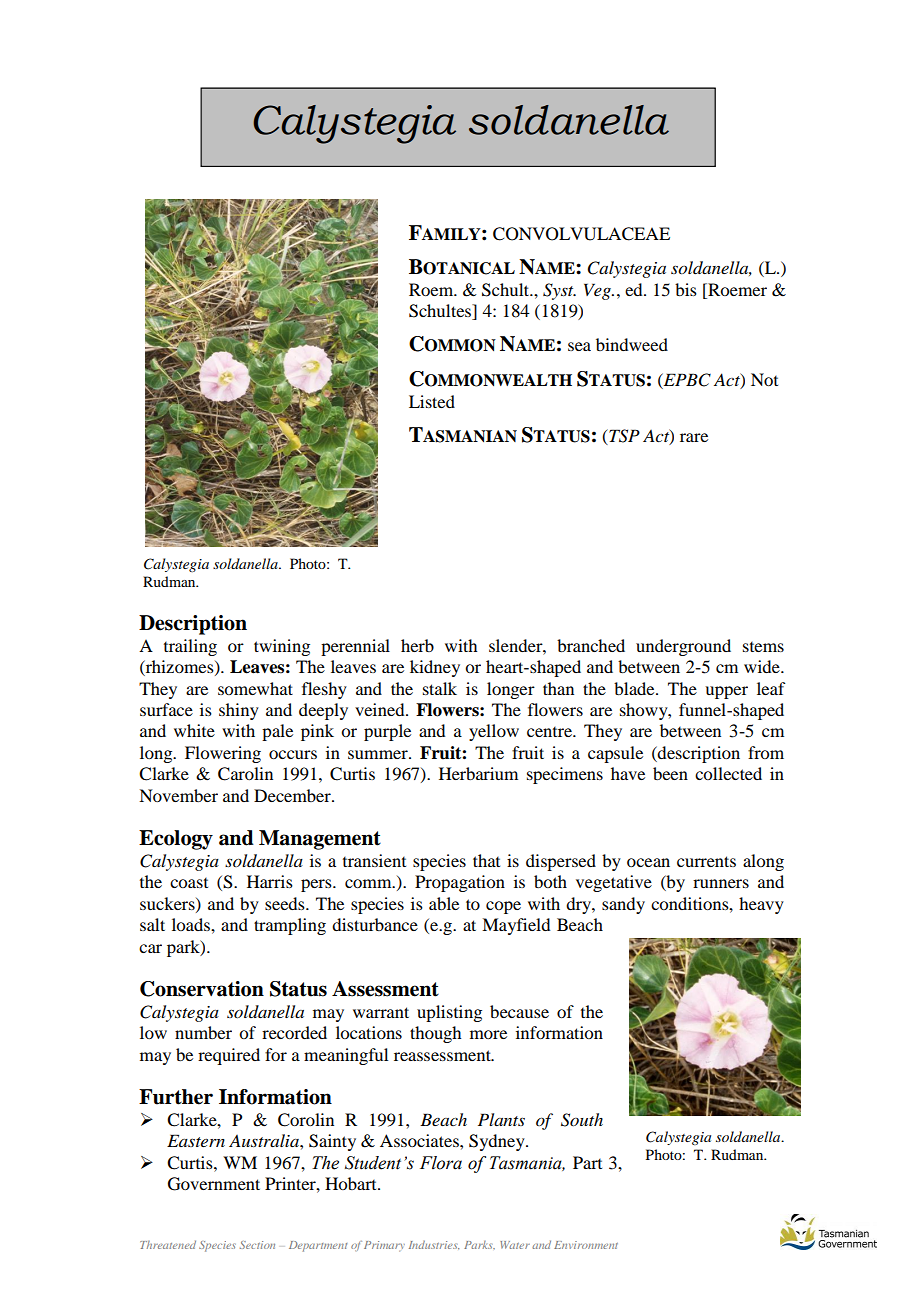 The image size is (924, 1308). I want to click on Flowering, so click(223, 754).
